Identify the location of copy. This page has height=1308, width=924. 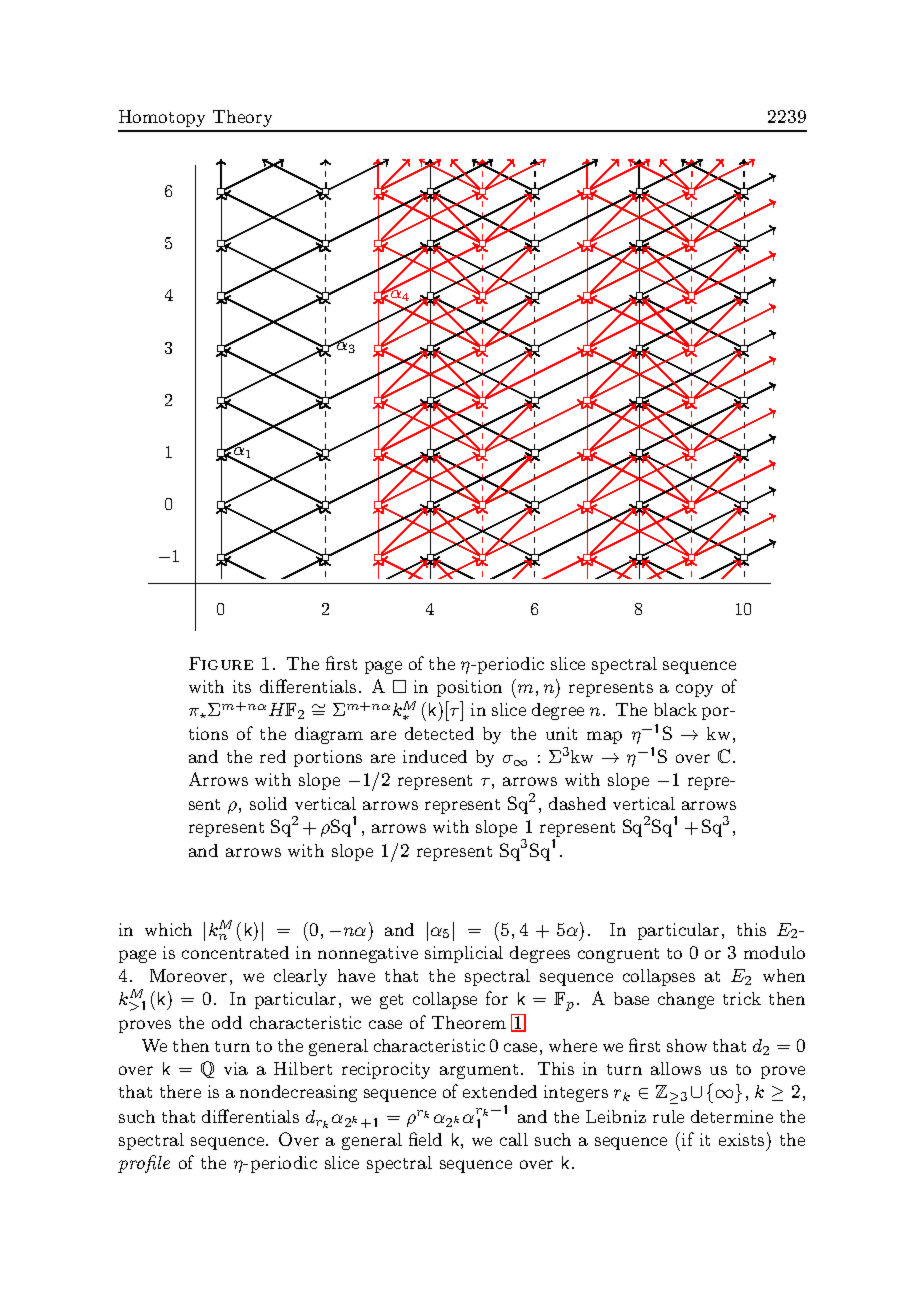
(694, 690).
